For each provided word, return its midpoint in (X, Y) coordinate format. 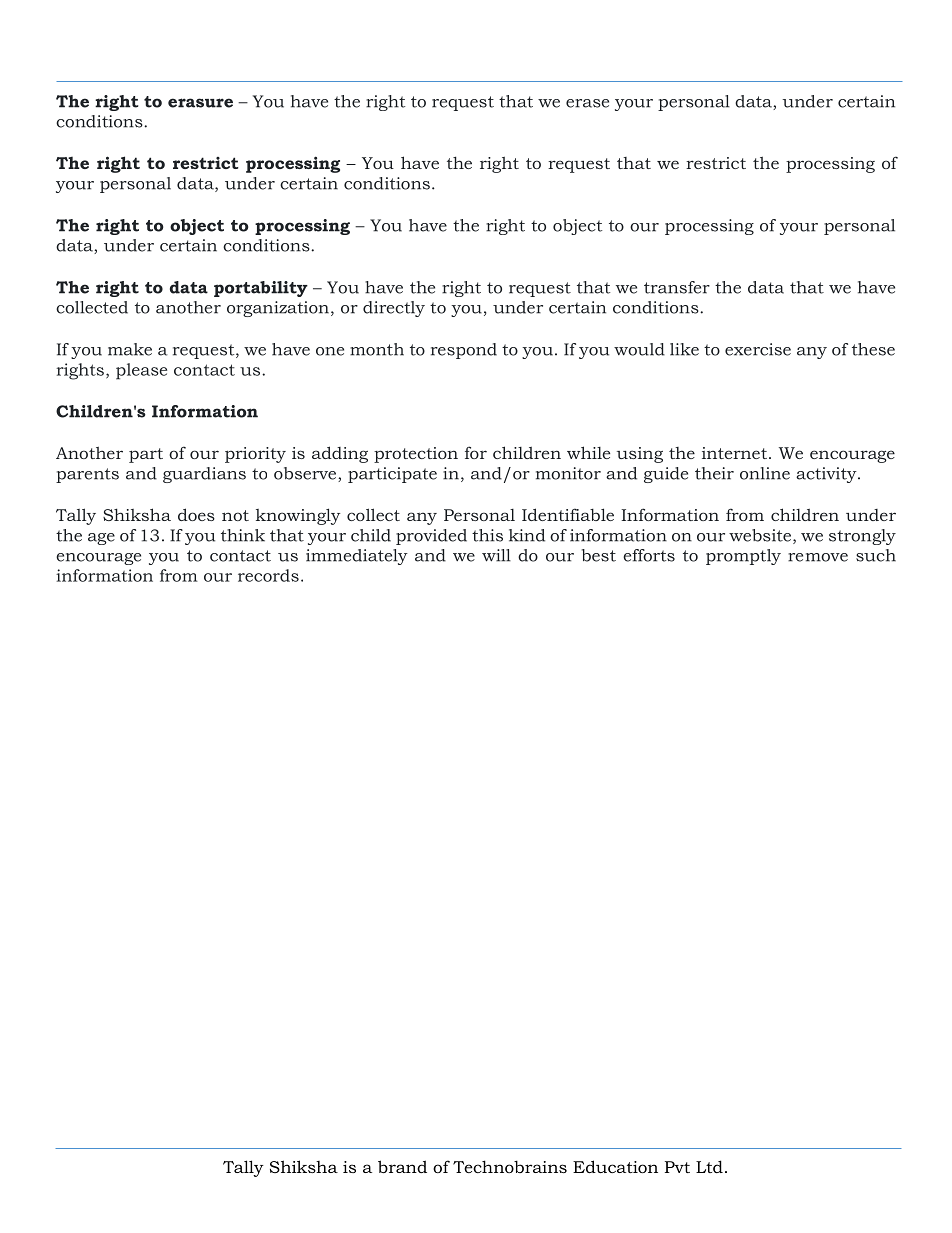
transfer (677, 287)
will (496, 555)
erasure (200, 103)
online (765, 473)
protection (416, 455)
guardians (204, 475)
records (268, 575)
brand (402, 1166)
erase (587, 103)
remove (818, 557)
